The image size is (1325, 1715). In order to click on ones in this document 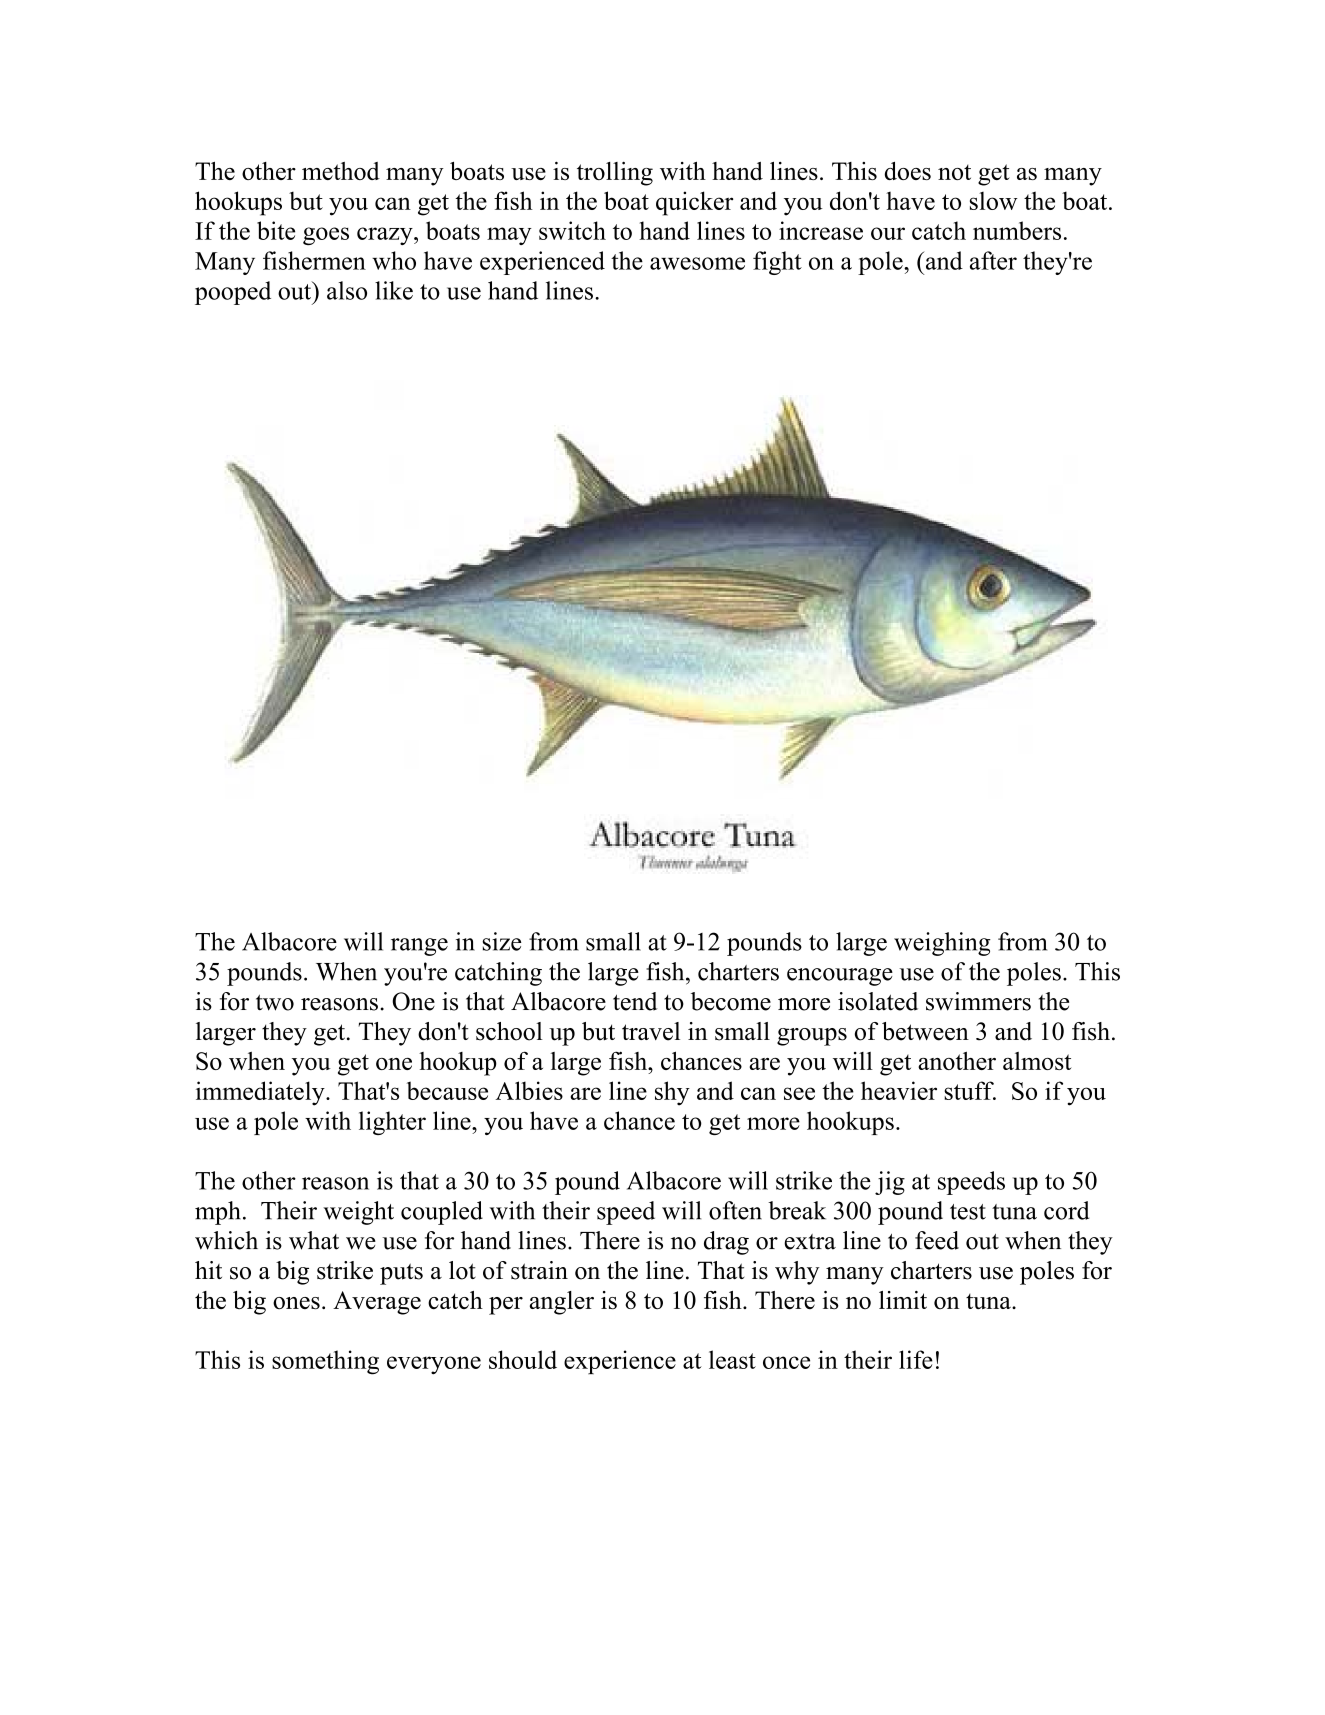, I will do `click(296, 1303)`.
